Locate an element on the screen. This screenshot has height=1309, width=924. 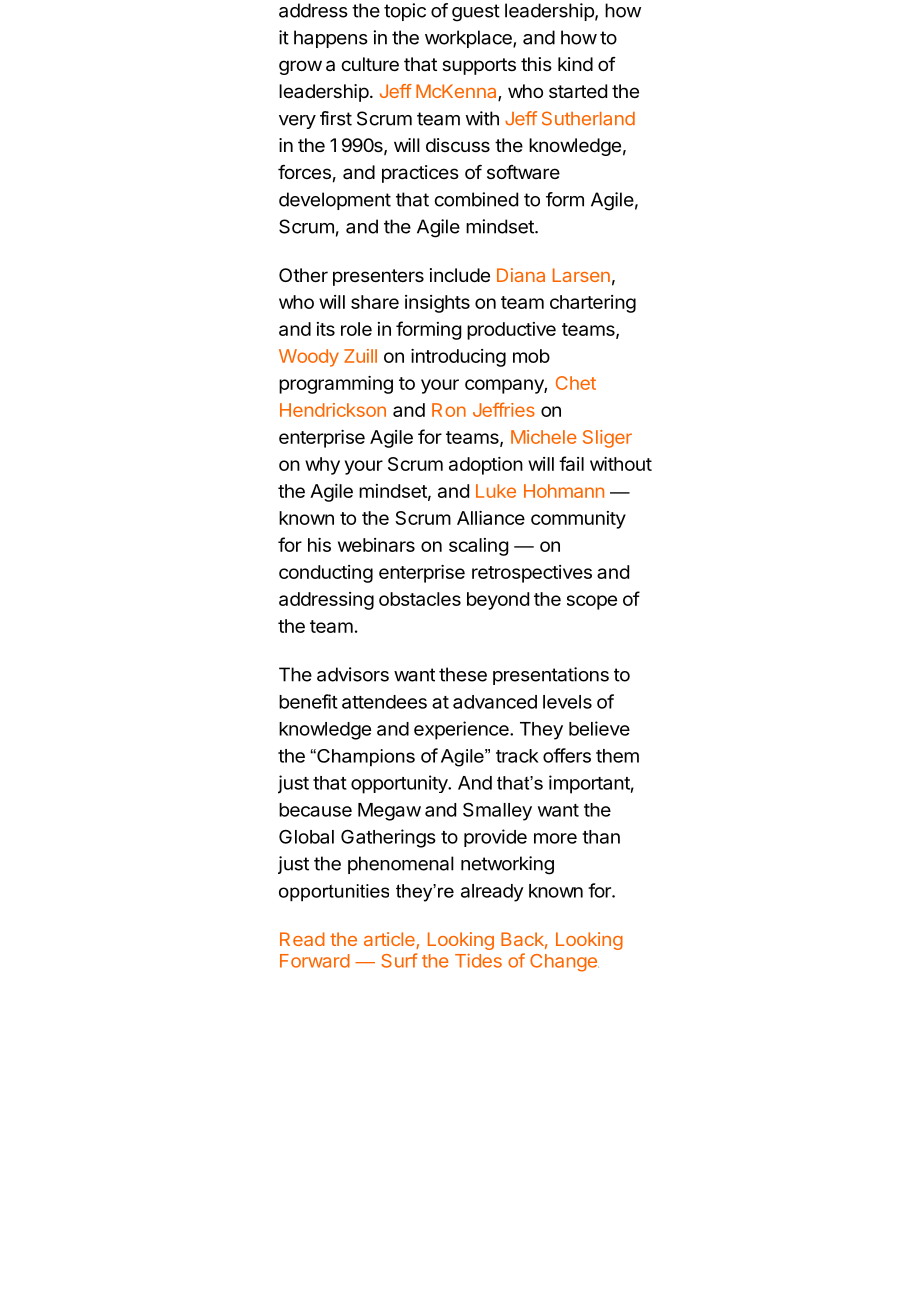
why is located at coordinates (322, 466).
